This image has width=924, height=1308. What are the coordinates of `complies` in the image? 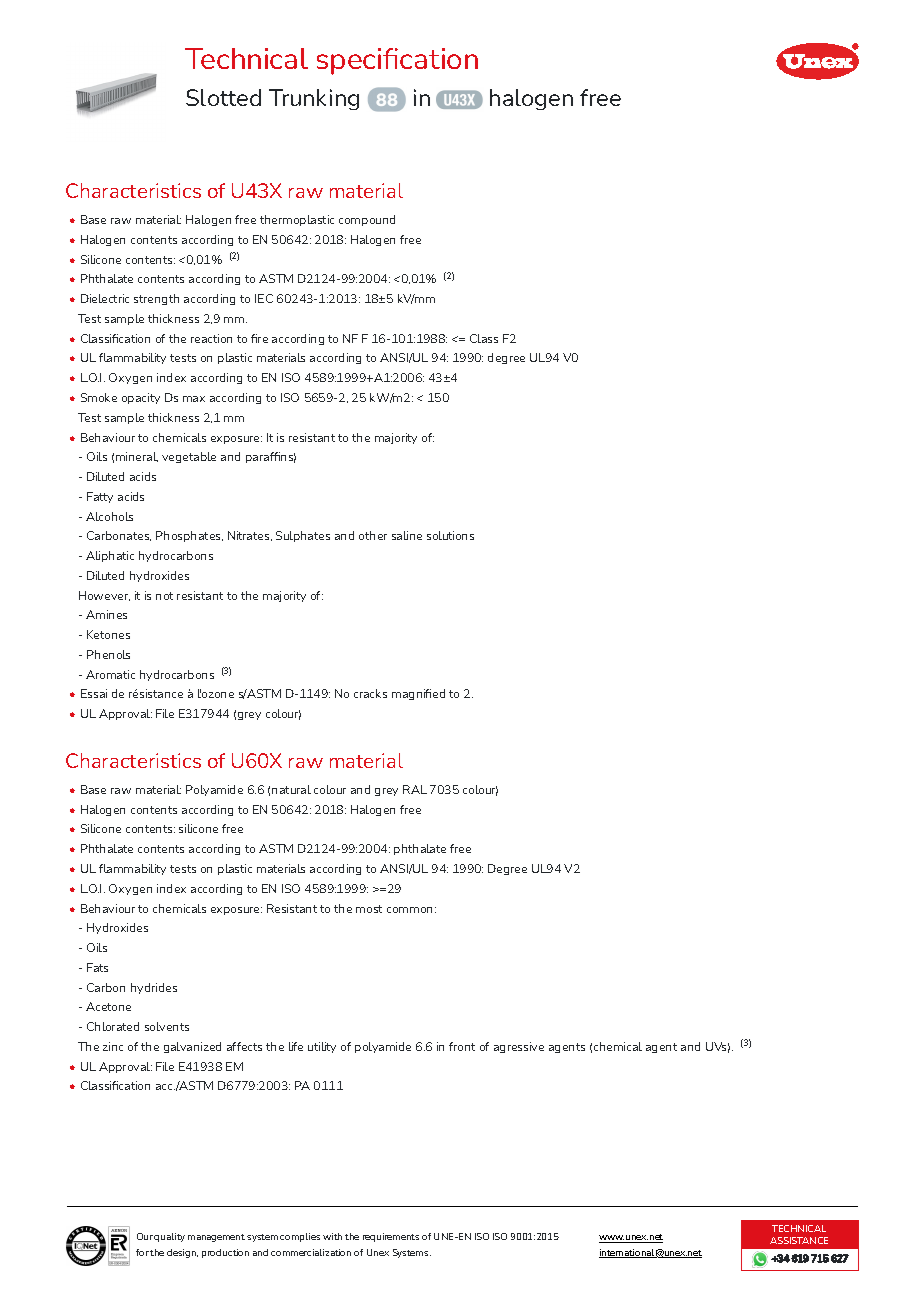 It's located at (300, 1237).
